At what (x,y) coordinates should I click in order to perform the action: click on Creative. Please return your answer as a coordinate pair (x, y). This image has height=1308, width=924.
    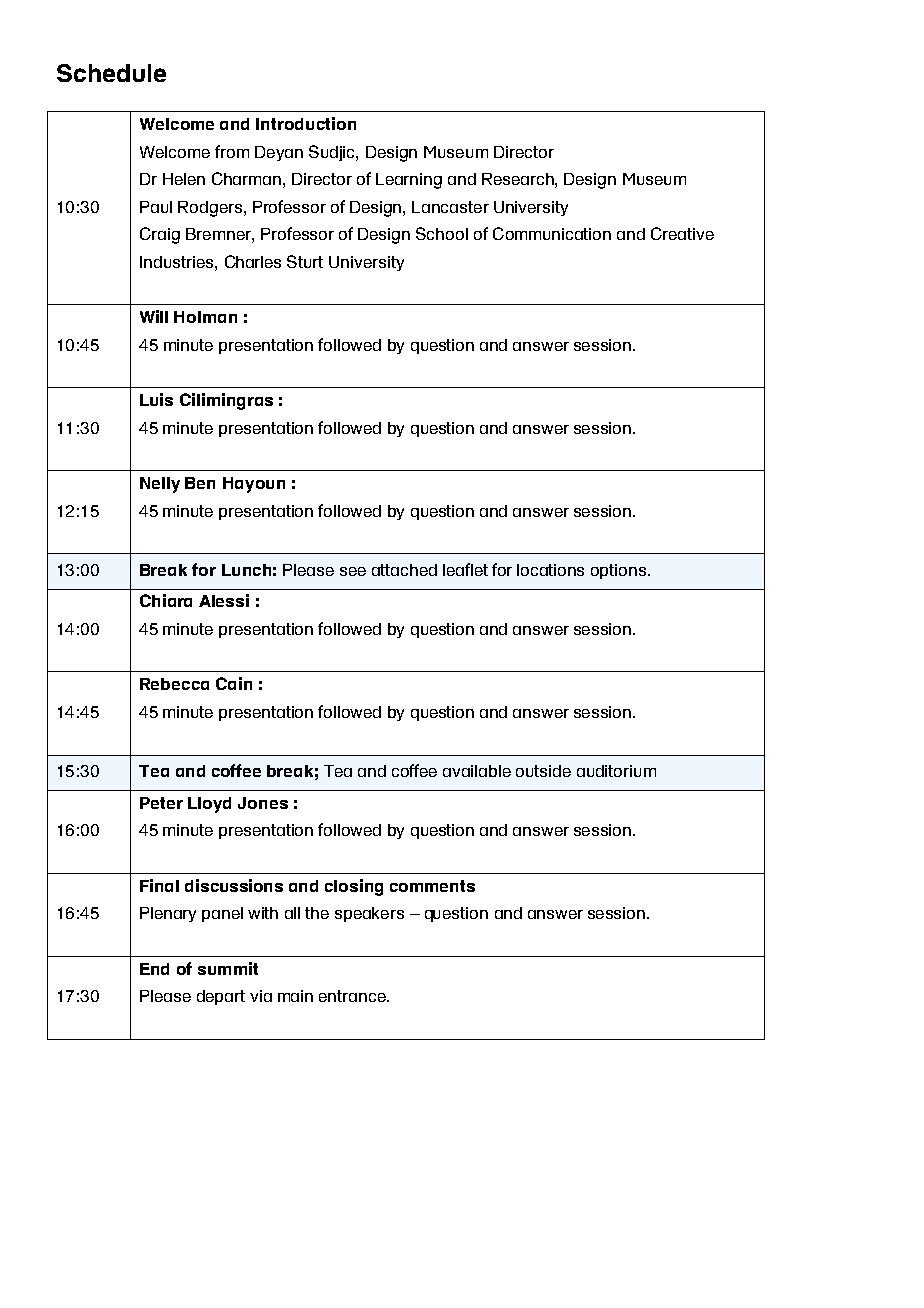
    Looking at the image, I should click on (682, 233).
